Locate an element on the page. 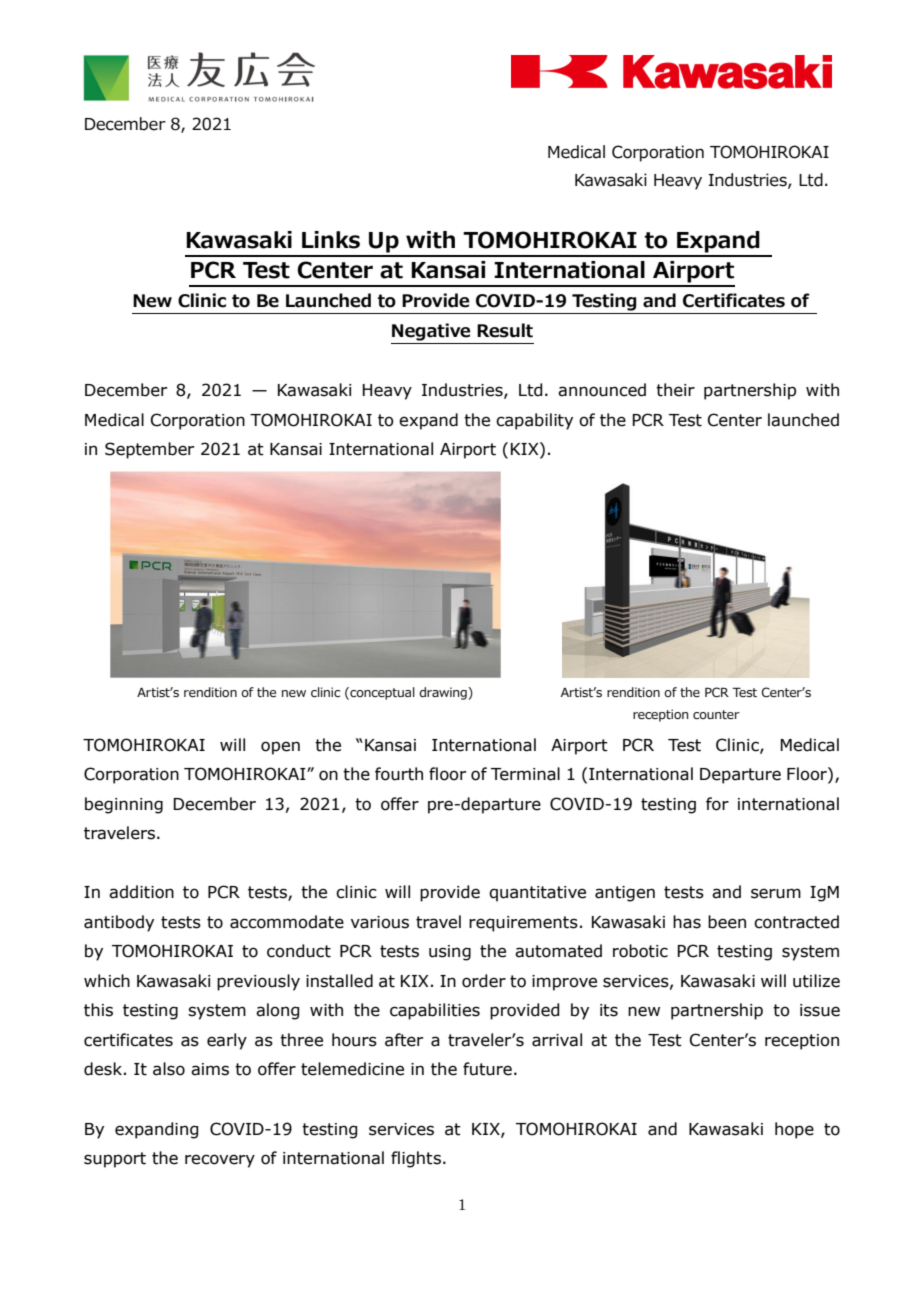 This page has height=1309, width=924. recovery is located at coordinates (220, 1161).
